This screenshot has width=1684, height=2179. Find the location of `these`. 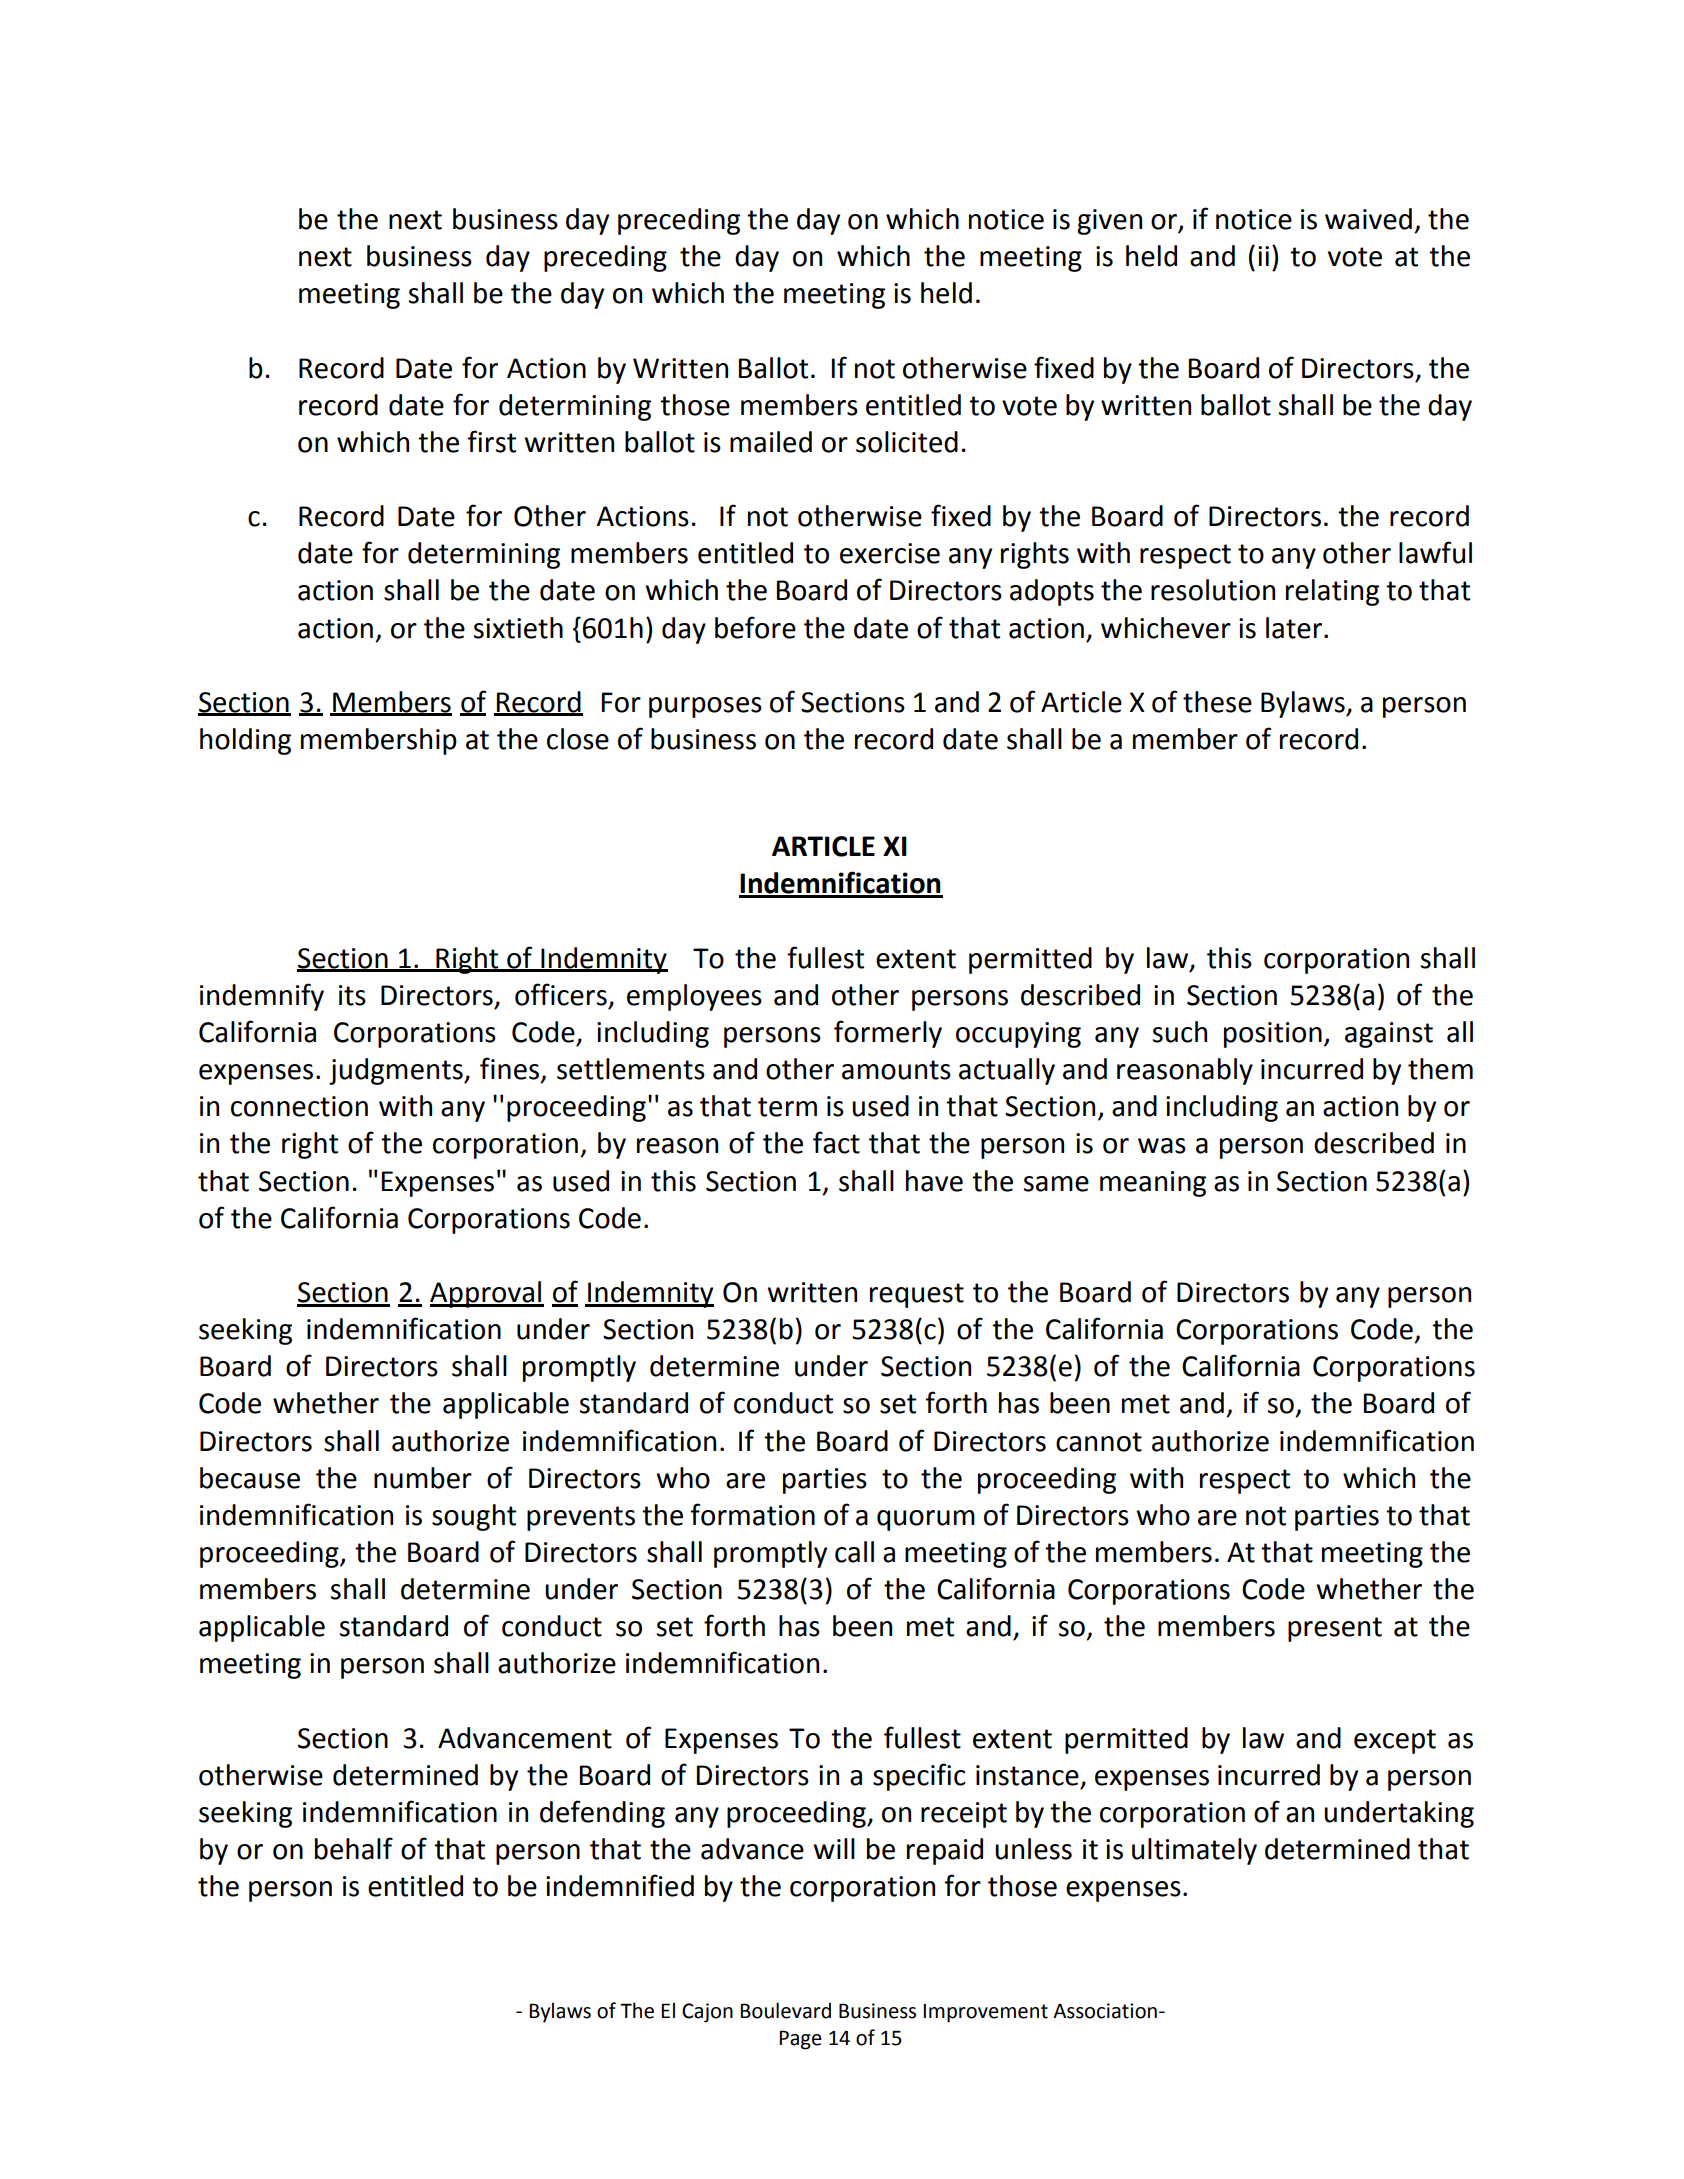

these is located at coordinates (1217, 702).
